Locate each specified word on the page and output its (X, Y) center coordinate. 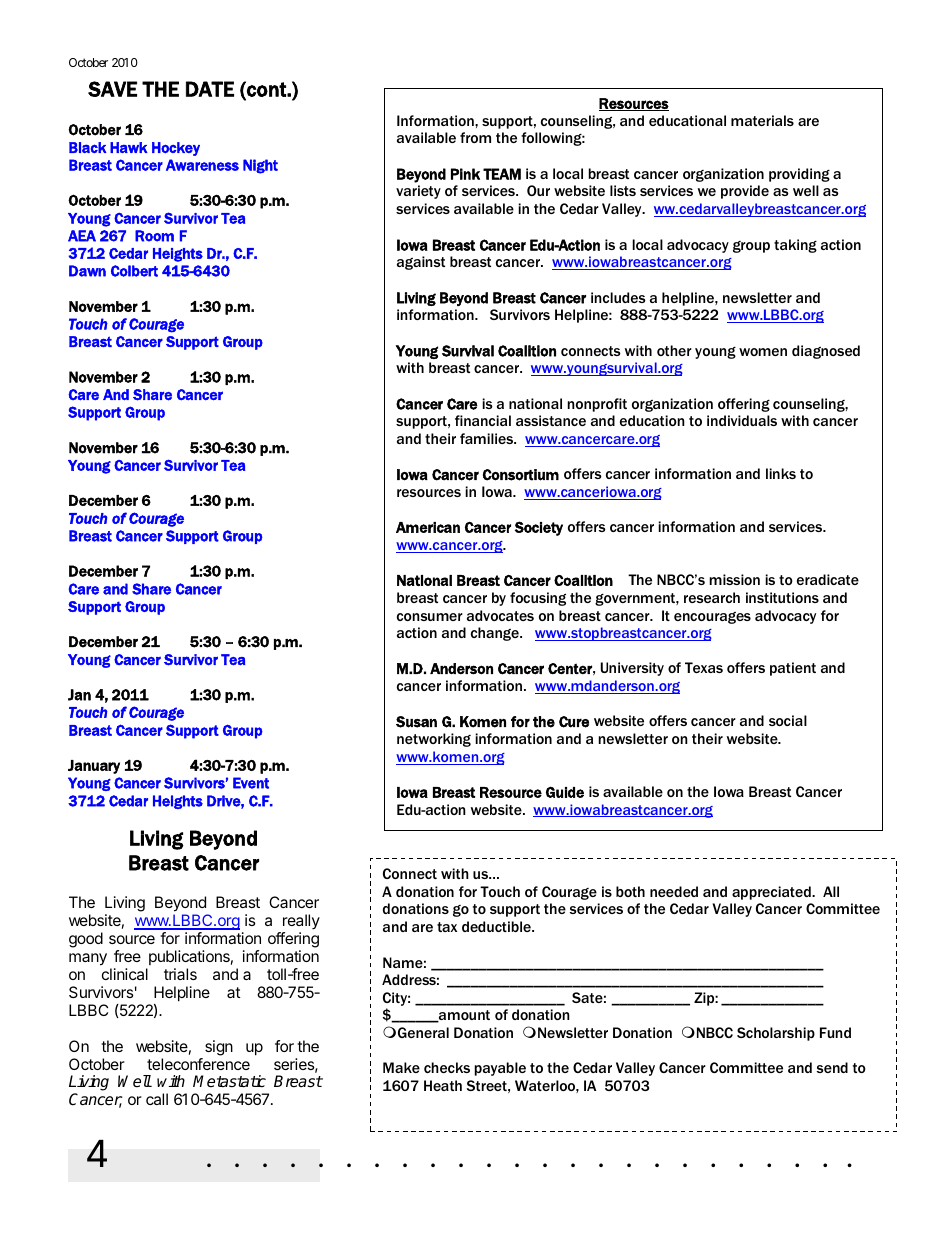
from (475, 137)
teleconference (198, 1064)
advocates (500, 615)
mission (734, 579)
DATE (210, 89)
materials (762, 120)
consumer (430, 617)
